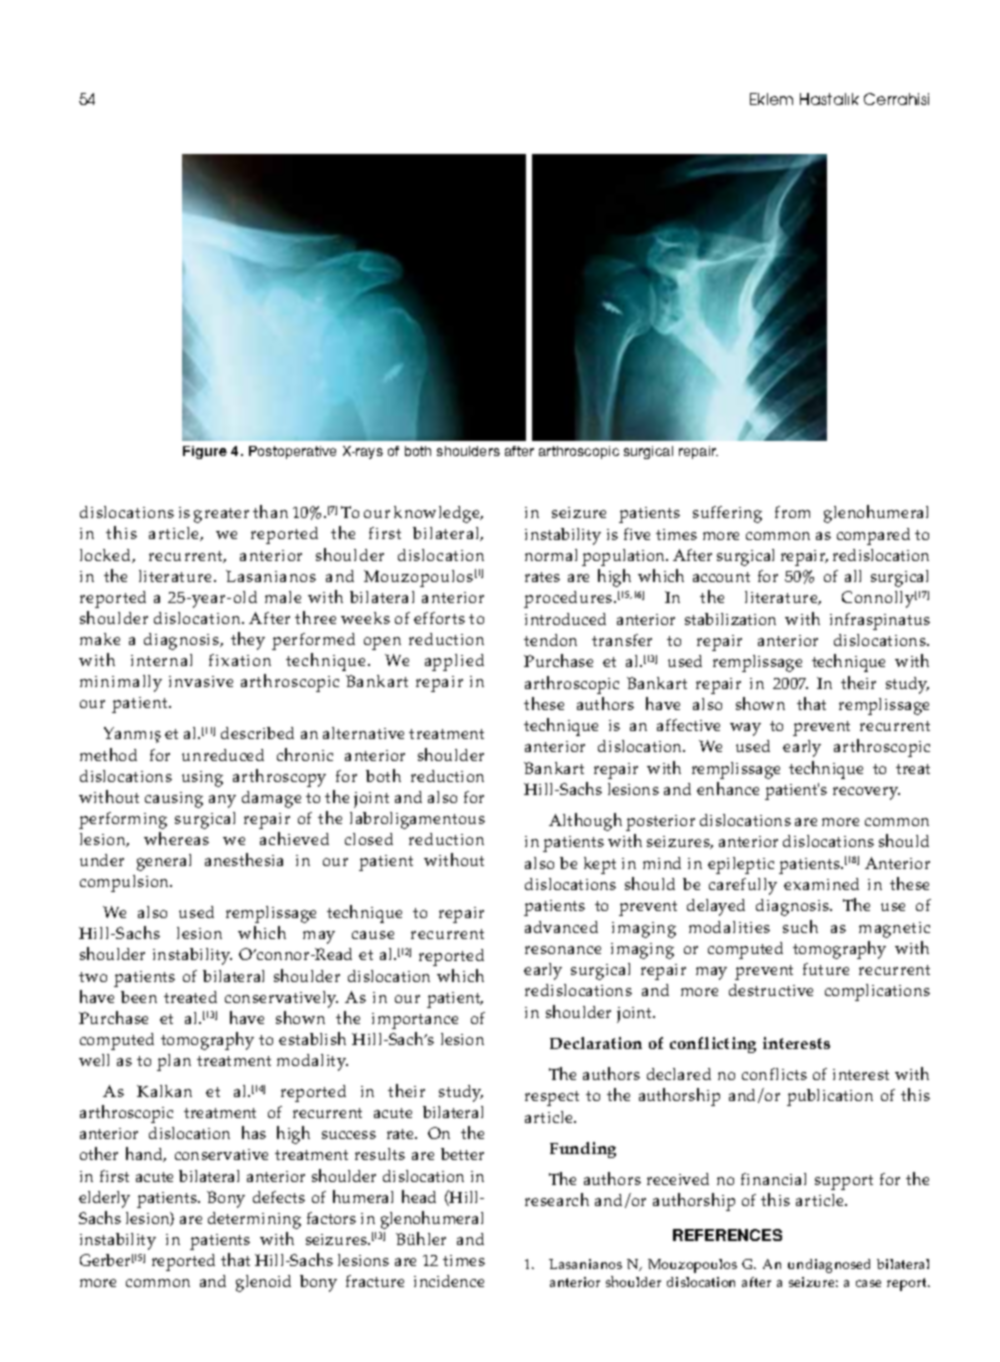  I want to click on tendon, so click(550, 640).
